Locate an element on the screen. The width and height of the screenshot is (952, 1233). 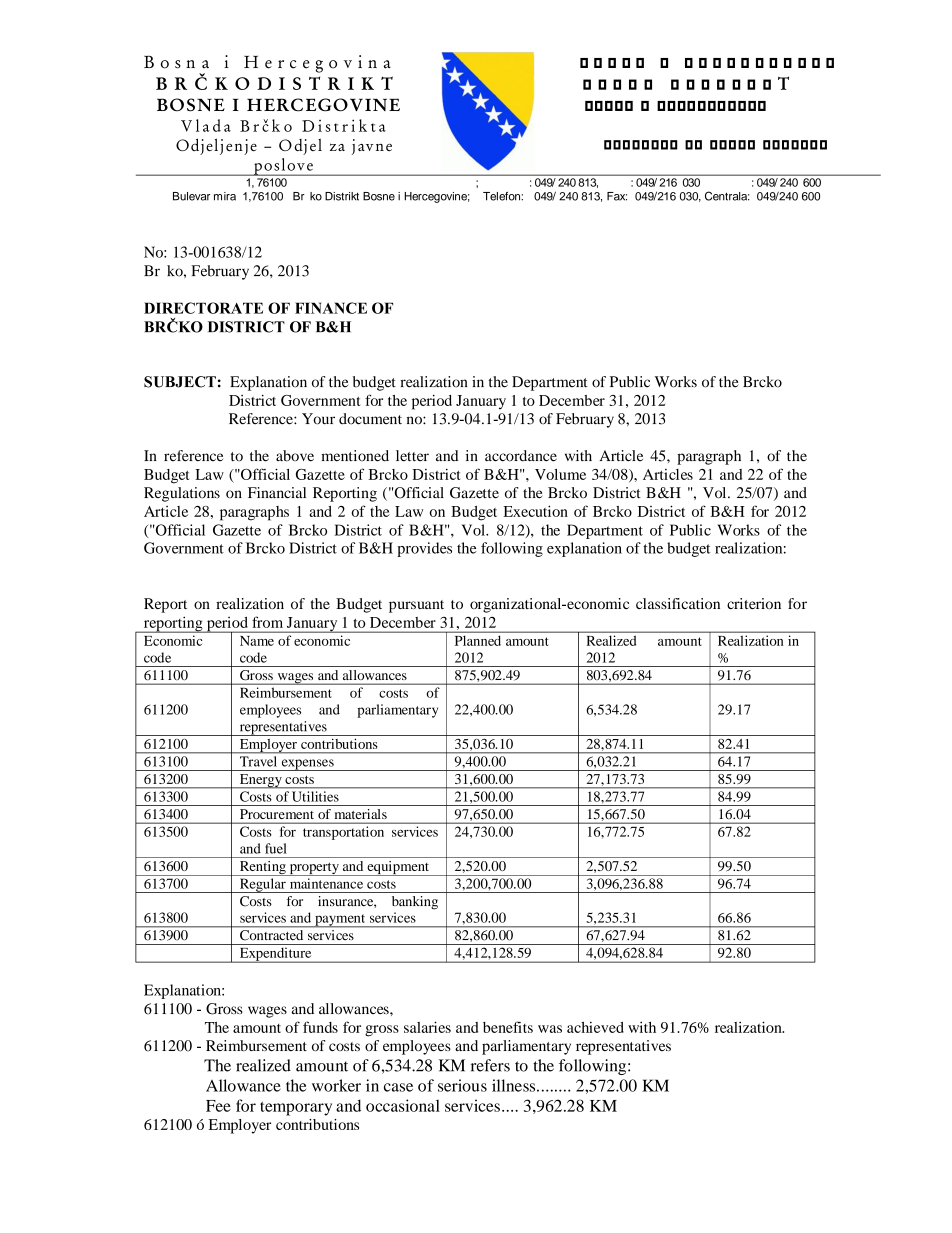
classification is located at coordinates (678, 603).
